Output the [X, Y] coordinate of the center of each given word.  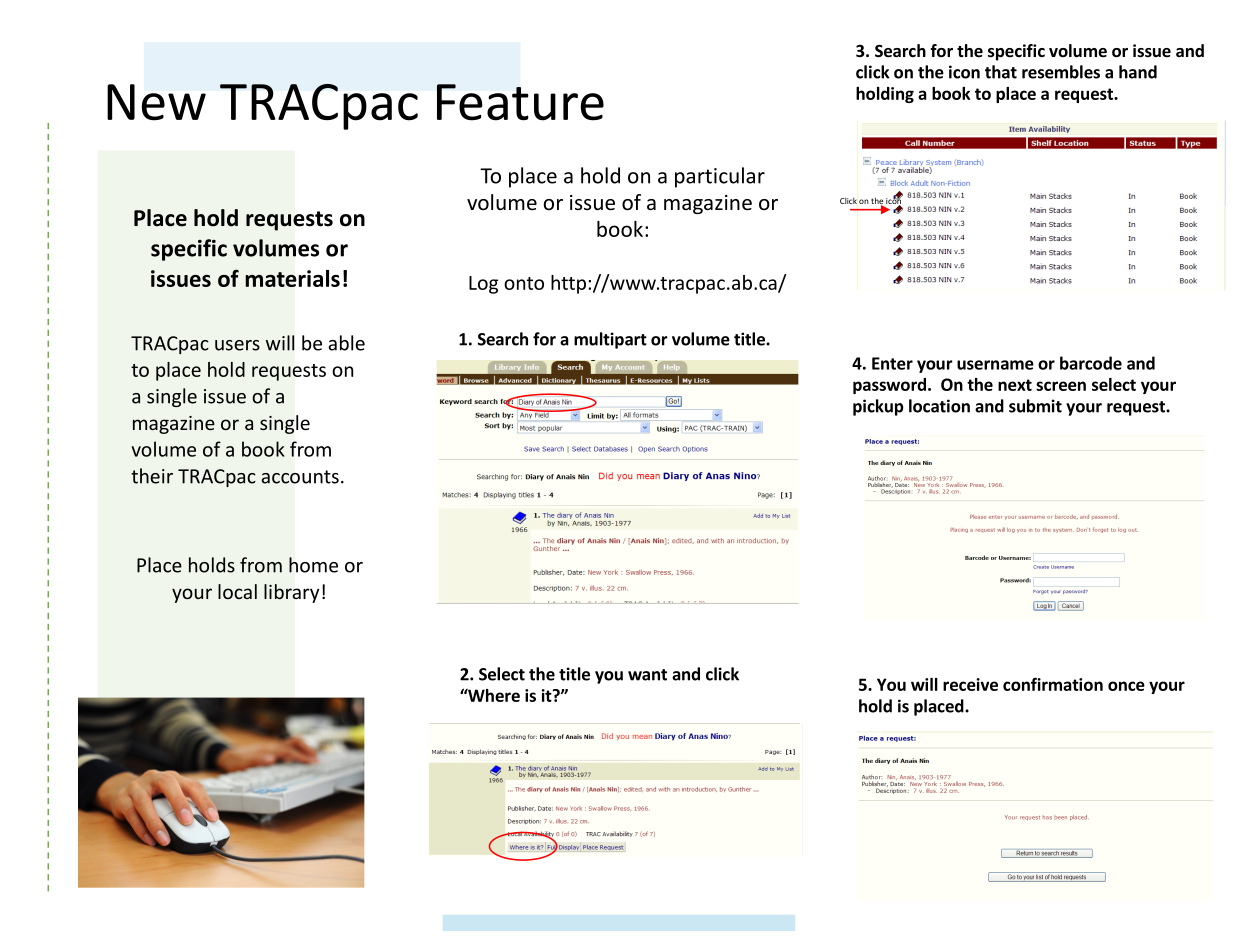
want [647, 675]
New [156, 102]
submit [1035, 406]
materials [292, 278]
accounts [300, 477]
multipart [610, 340]
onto [524, 283]
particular [720, 177]
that [1001, 72]
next [1015, 385]
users [237, 345]
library [291, 593]
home [313, 565]
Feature [520, 102]
